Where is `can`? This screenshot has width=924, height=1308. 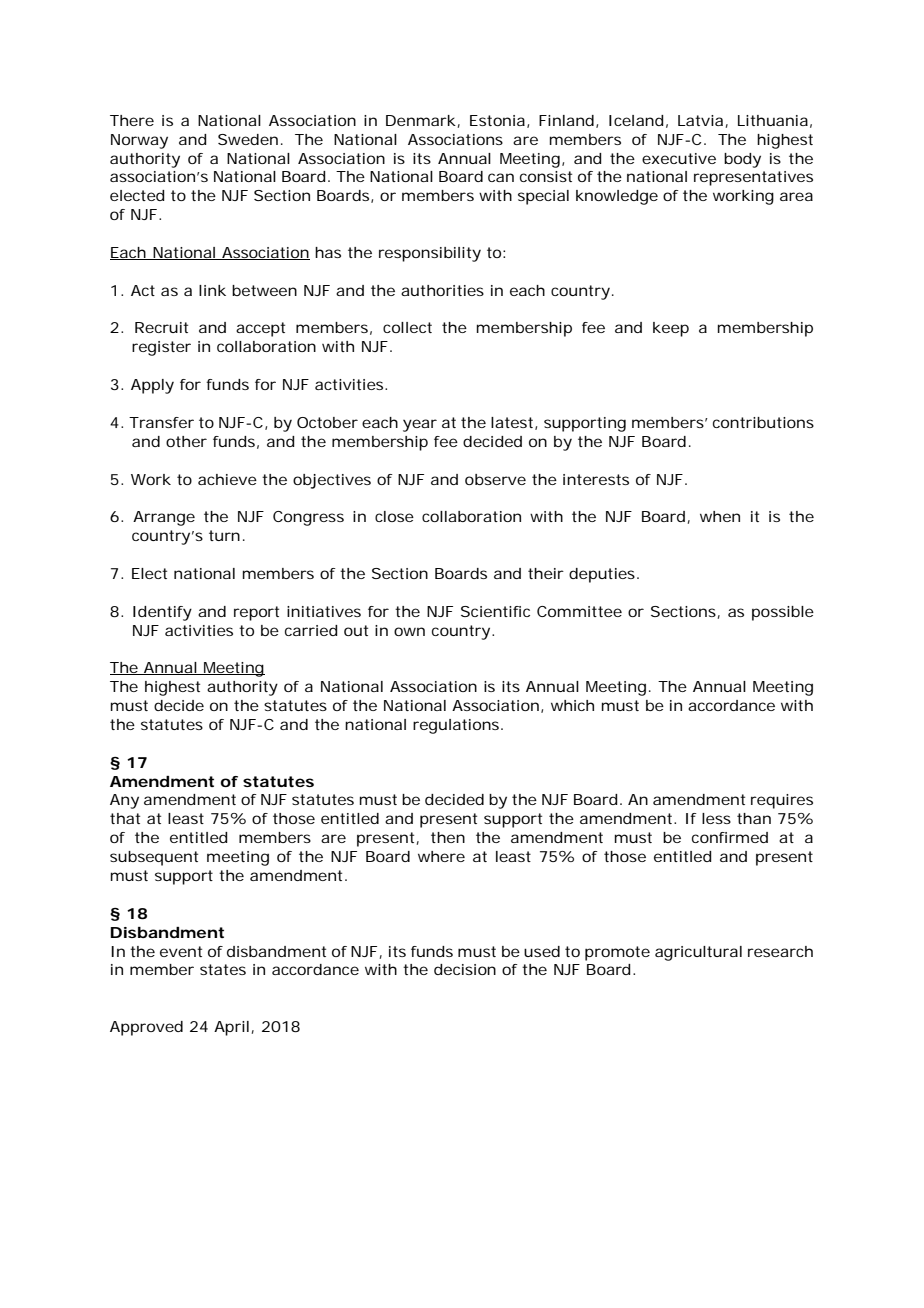 can is located at coordinates (501, 177).
